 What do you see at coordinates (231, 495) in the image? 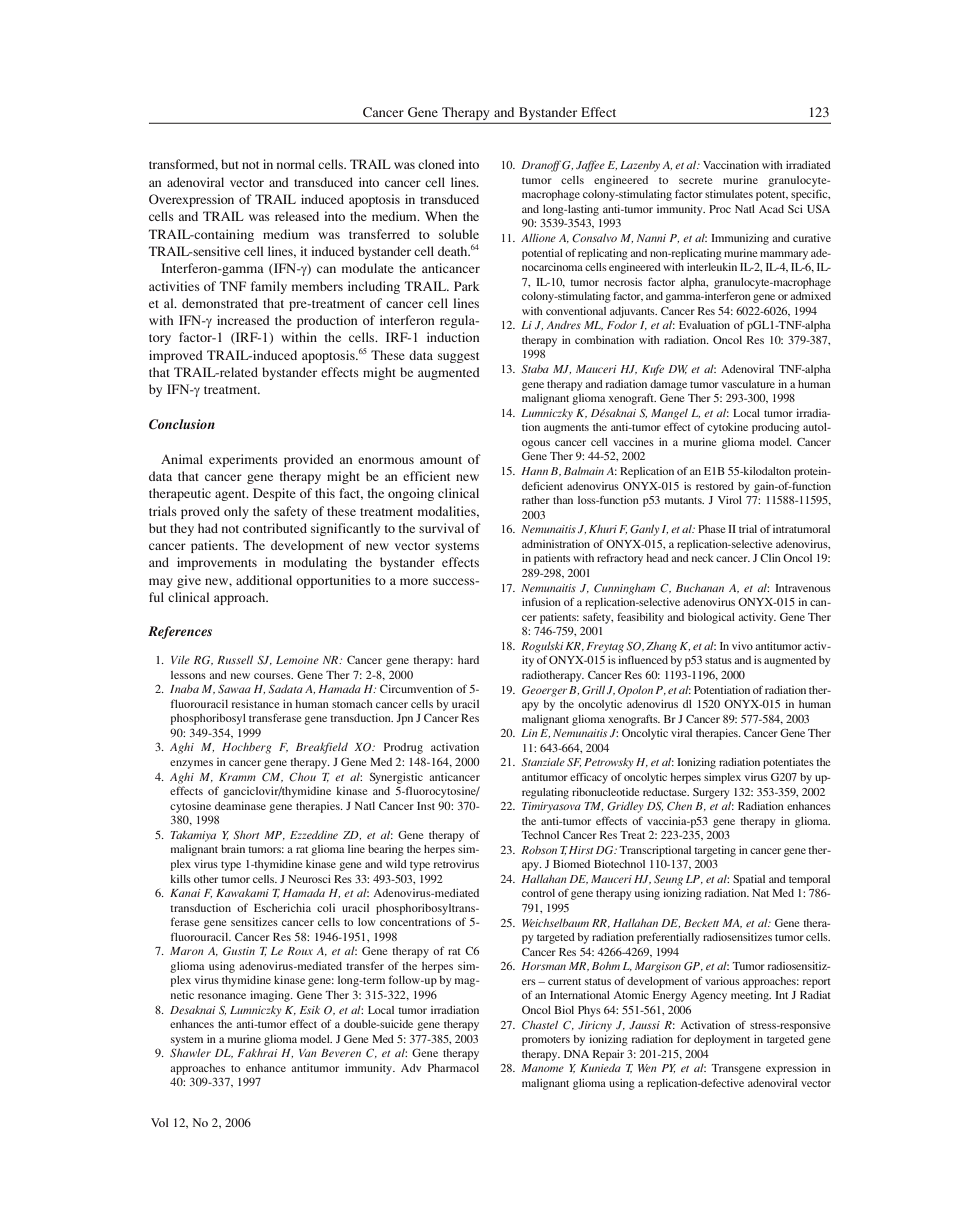
I see `agent` at bounding box center [231, 495].
